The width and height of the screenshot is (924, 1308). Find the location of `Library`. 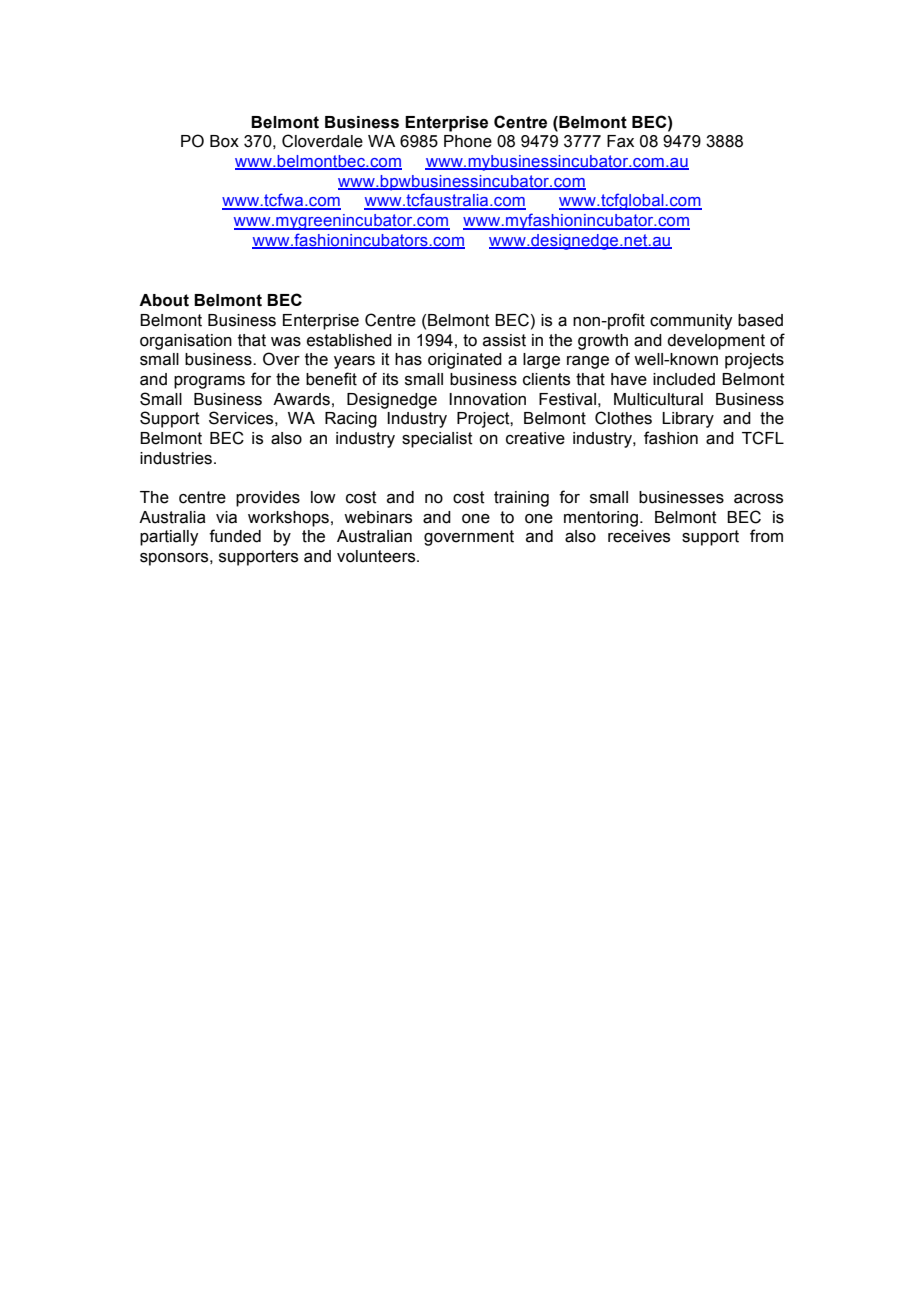

Library is located at coordinates (688, 420).
